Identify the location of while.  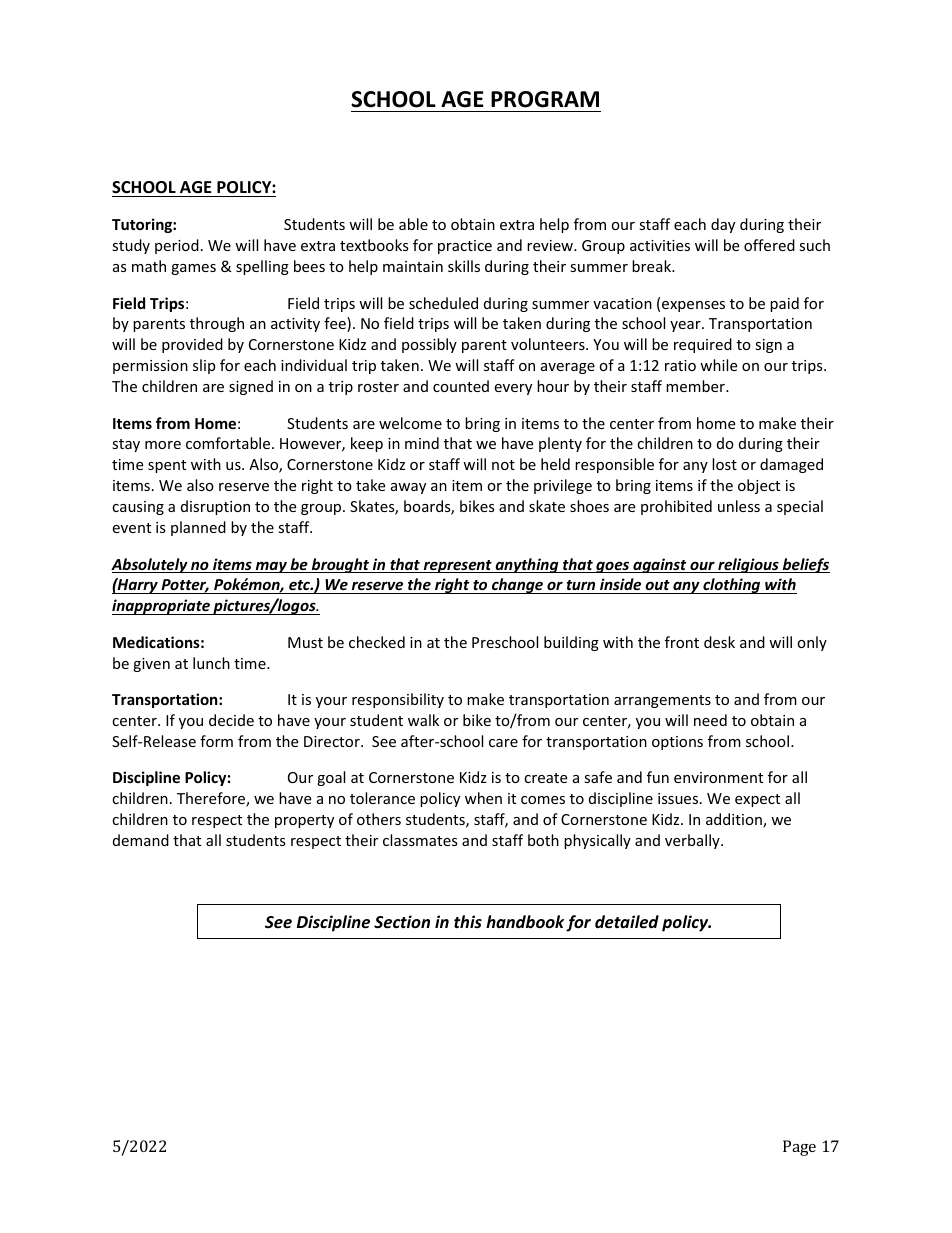
(718, 365).
